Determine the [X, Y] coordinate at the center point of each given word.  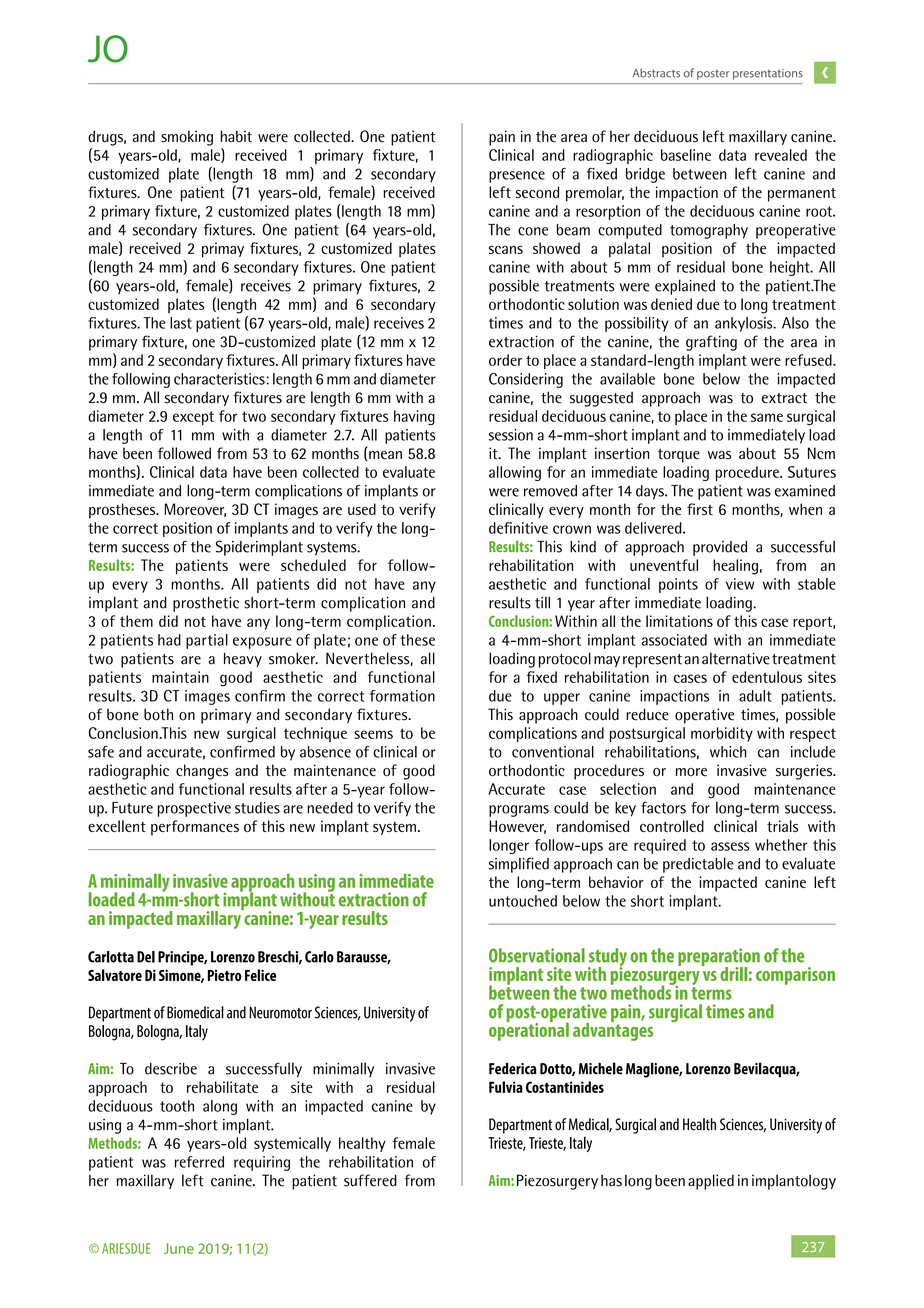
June [179, 1248]
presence [517, 177]
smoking [187, 138]
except [193, 418]
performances [195, 828]
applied [711, 1182]
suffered [370, 1180]
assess [730, 846]
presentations [768, 74]
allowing [515, 473]
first [700, 509]
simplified [519, 865]
